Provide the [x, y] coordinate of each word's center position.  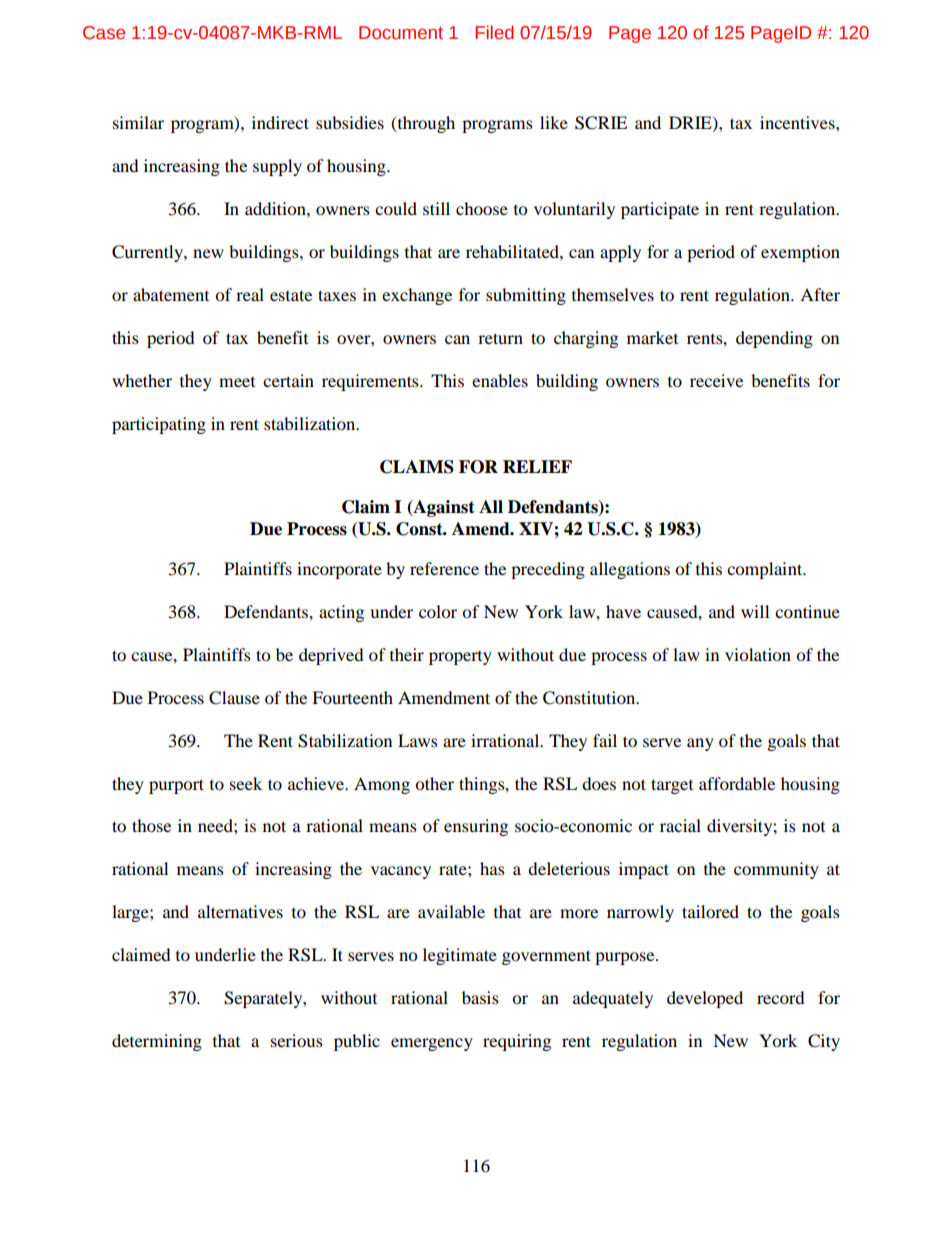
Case [104, 33]
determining [157, 1042]
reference [444, 568]
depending [774, 339]
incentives [798, 122]
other [434, 783]
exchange [417, 296]
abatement [171, 294]
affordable [737, 783]
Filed [494, 32]
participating [159, 425]
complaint [766, 570]
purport [176, 786]
